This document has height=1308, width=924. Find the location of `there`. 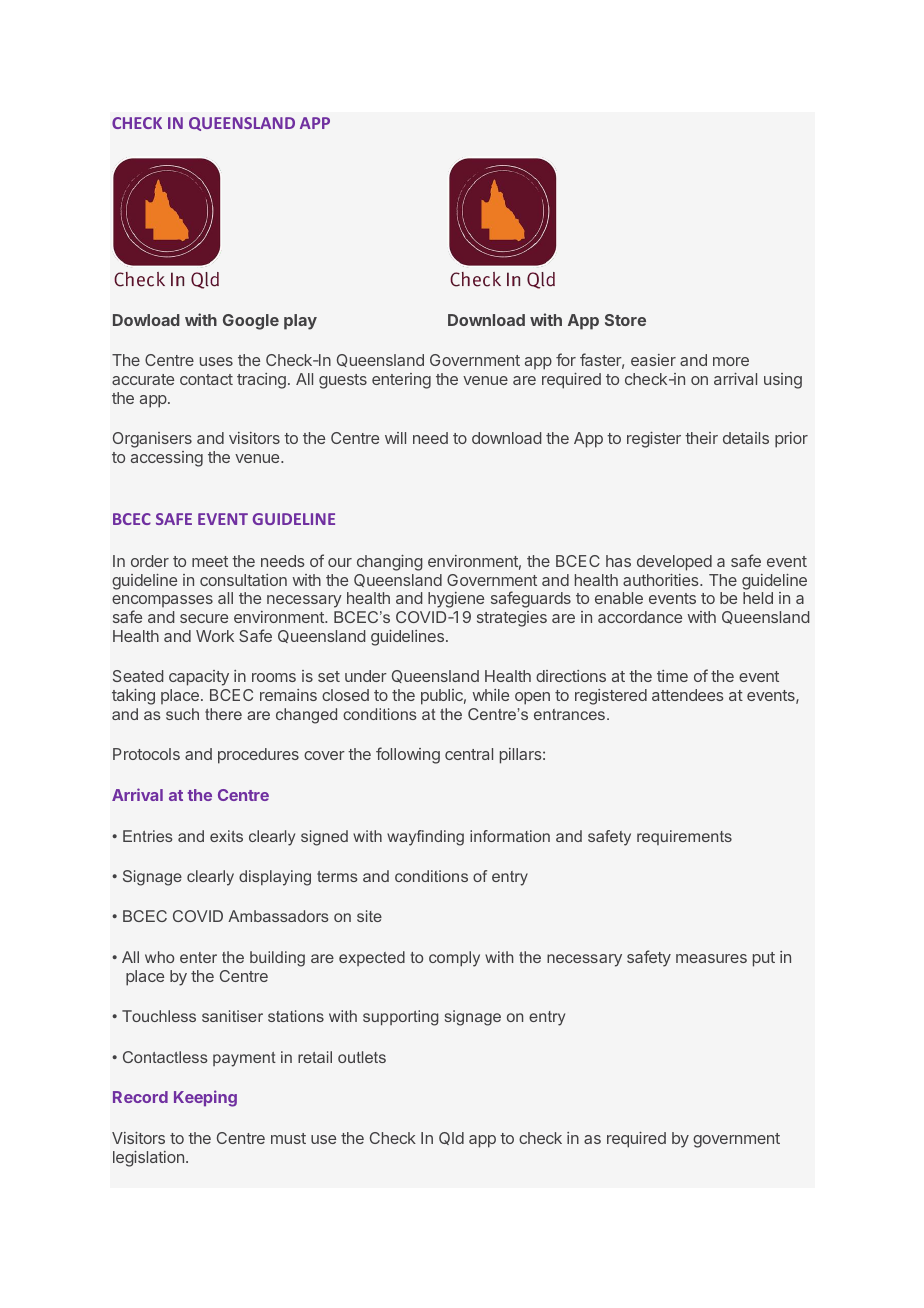

there is located at coordinates (223, 714).
